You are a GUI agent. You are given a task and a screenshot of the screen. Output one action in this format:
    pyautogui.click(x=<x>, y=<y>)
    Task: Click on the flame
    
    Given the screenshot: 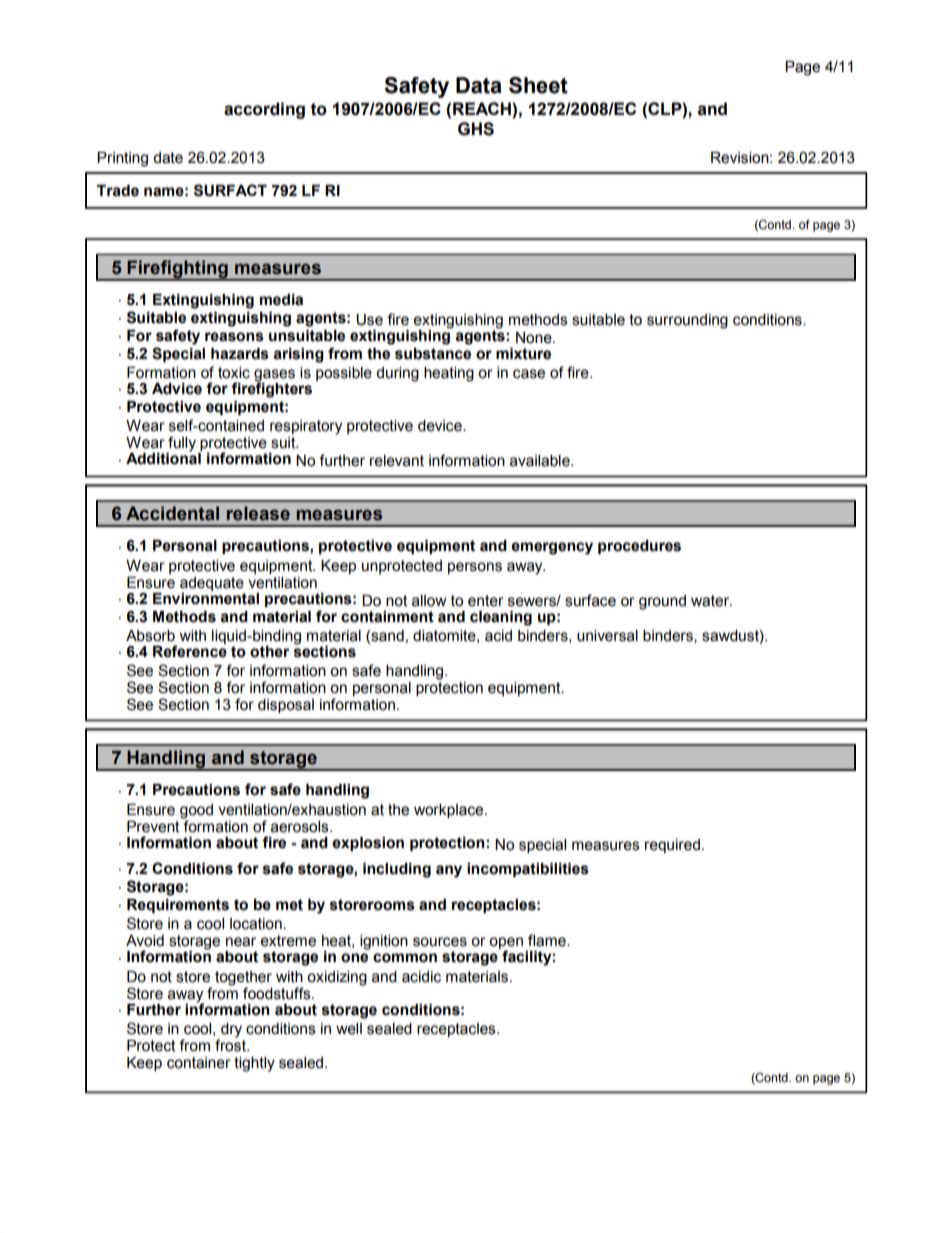 What is the action you would take?
    pyautogui.click(x=548, y=940)
